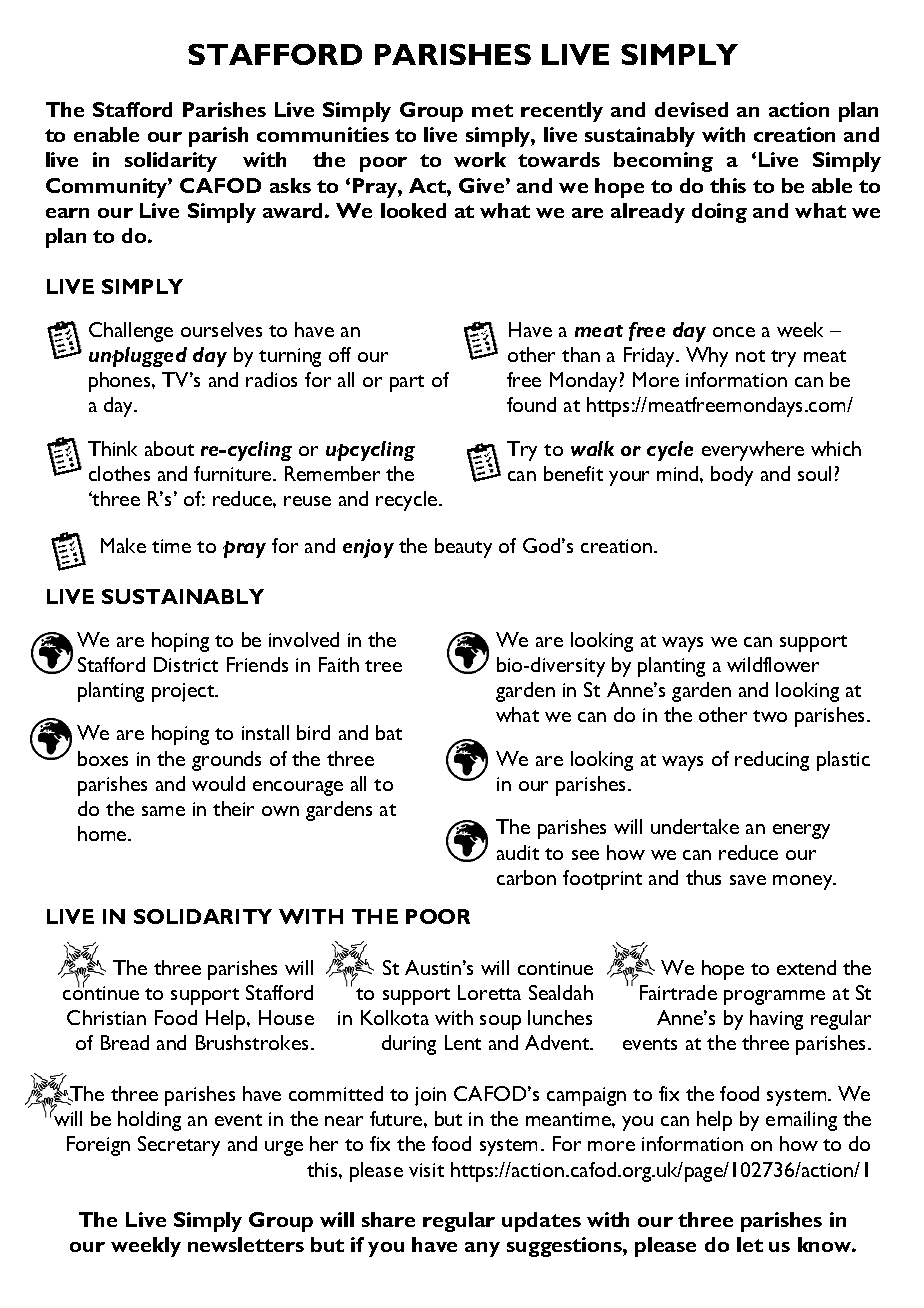  What do you see at coordinates (732, 476) in the screenshot?
I see `body` at bounding box center [732, 476].
